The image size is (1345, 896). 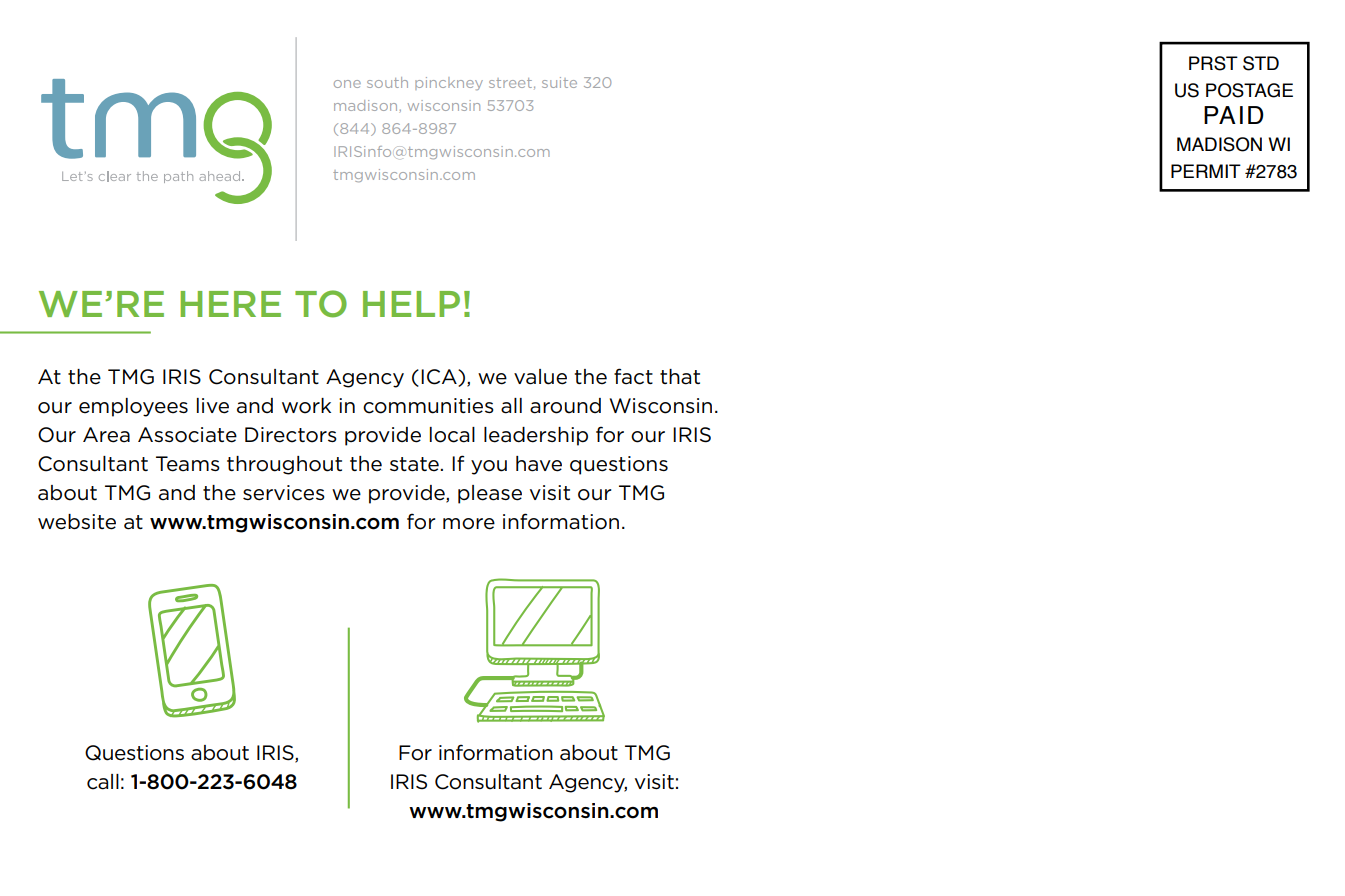 I want to click on more, so click(x=469, y=524).
